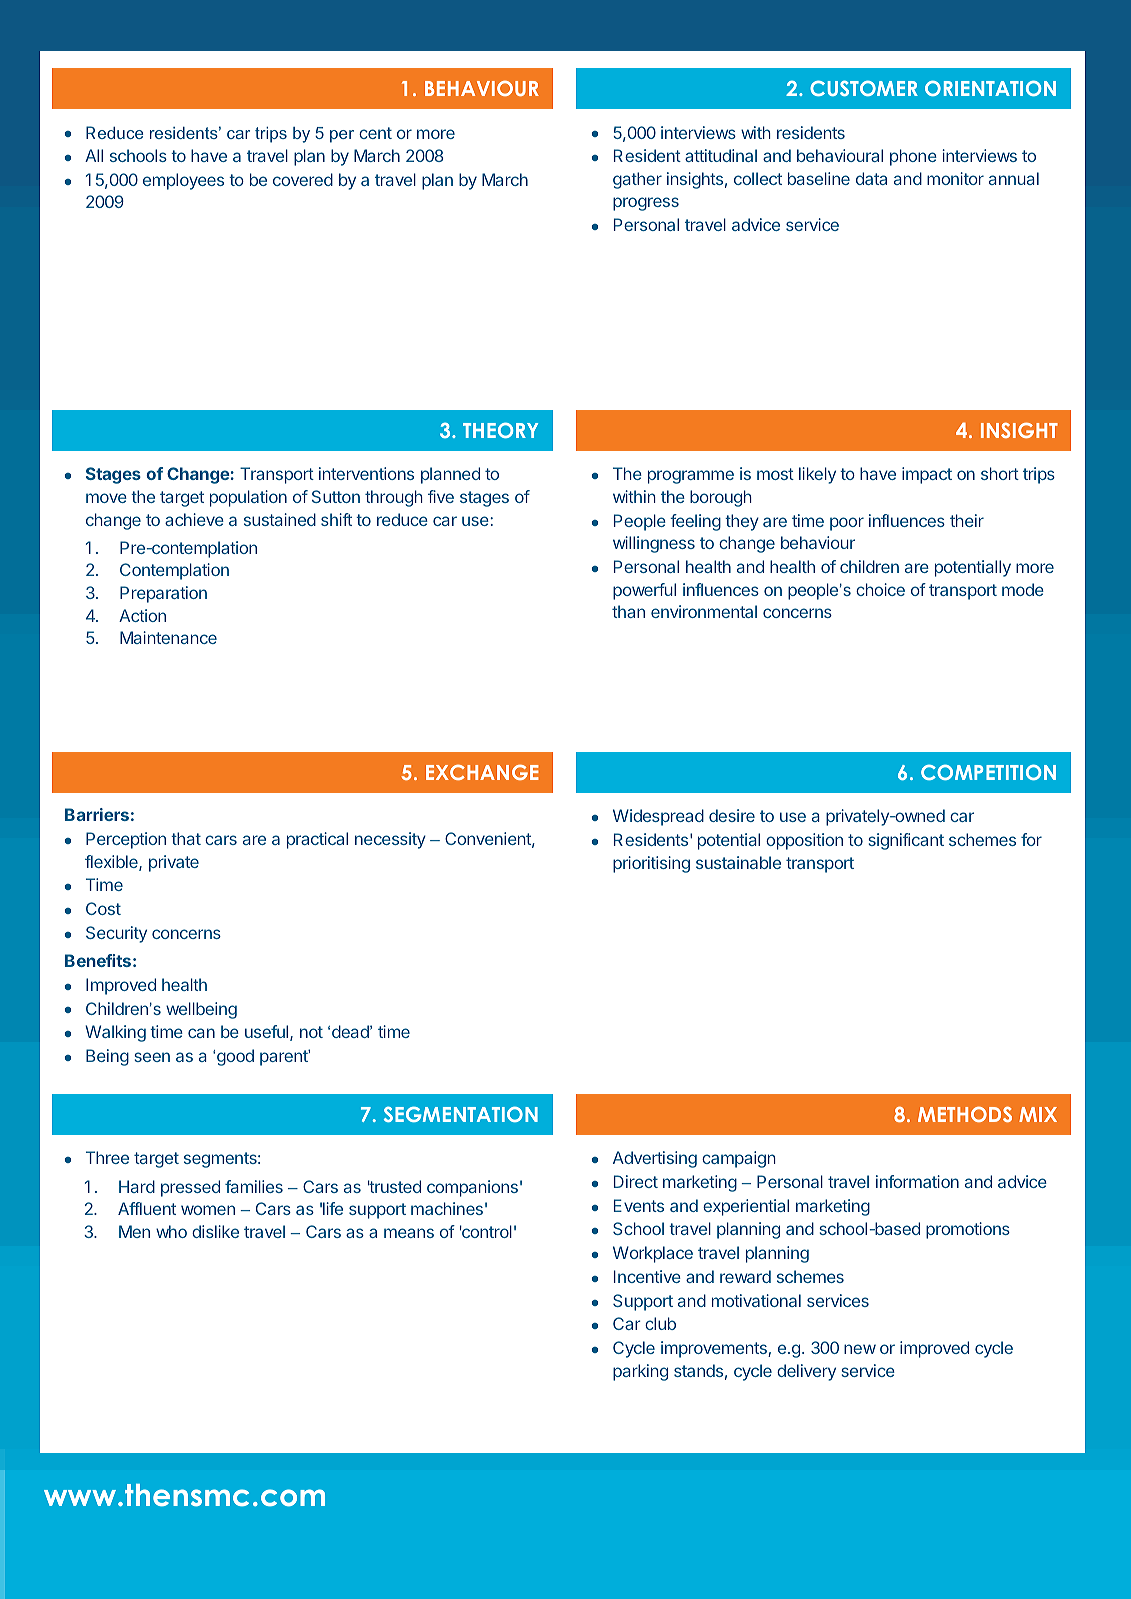  Describe the element at coordinates (235, 1057) in the screenshot. I see `good` at that location.
